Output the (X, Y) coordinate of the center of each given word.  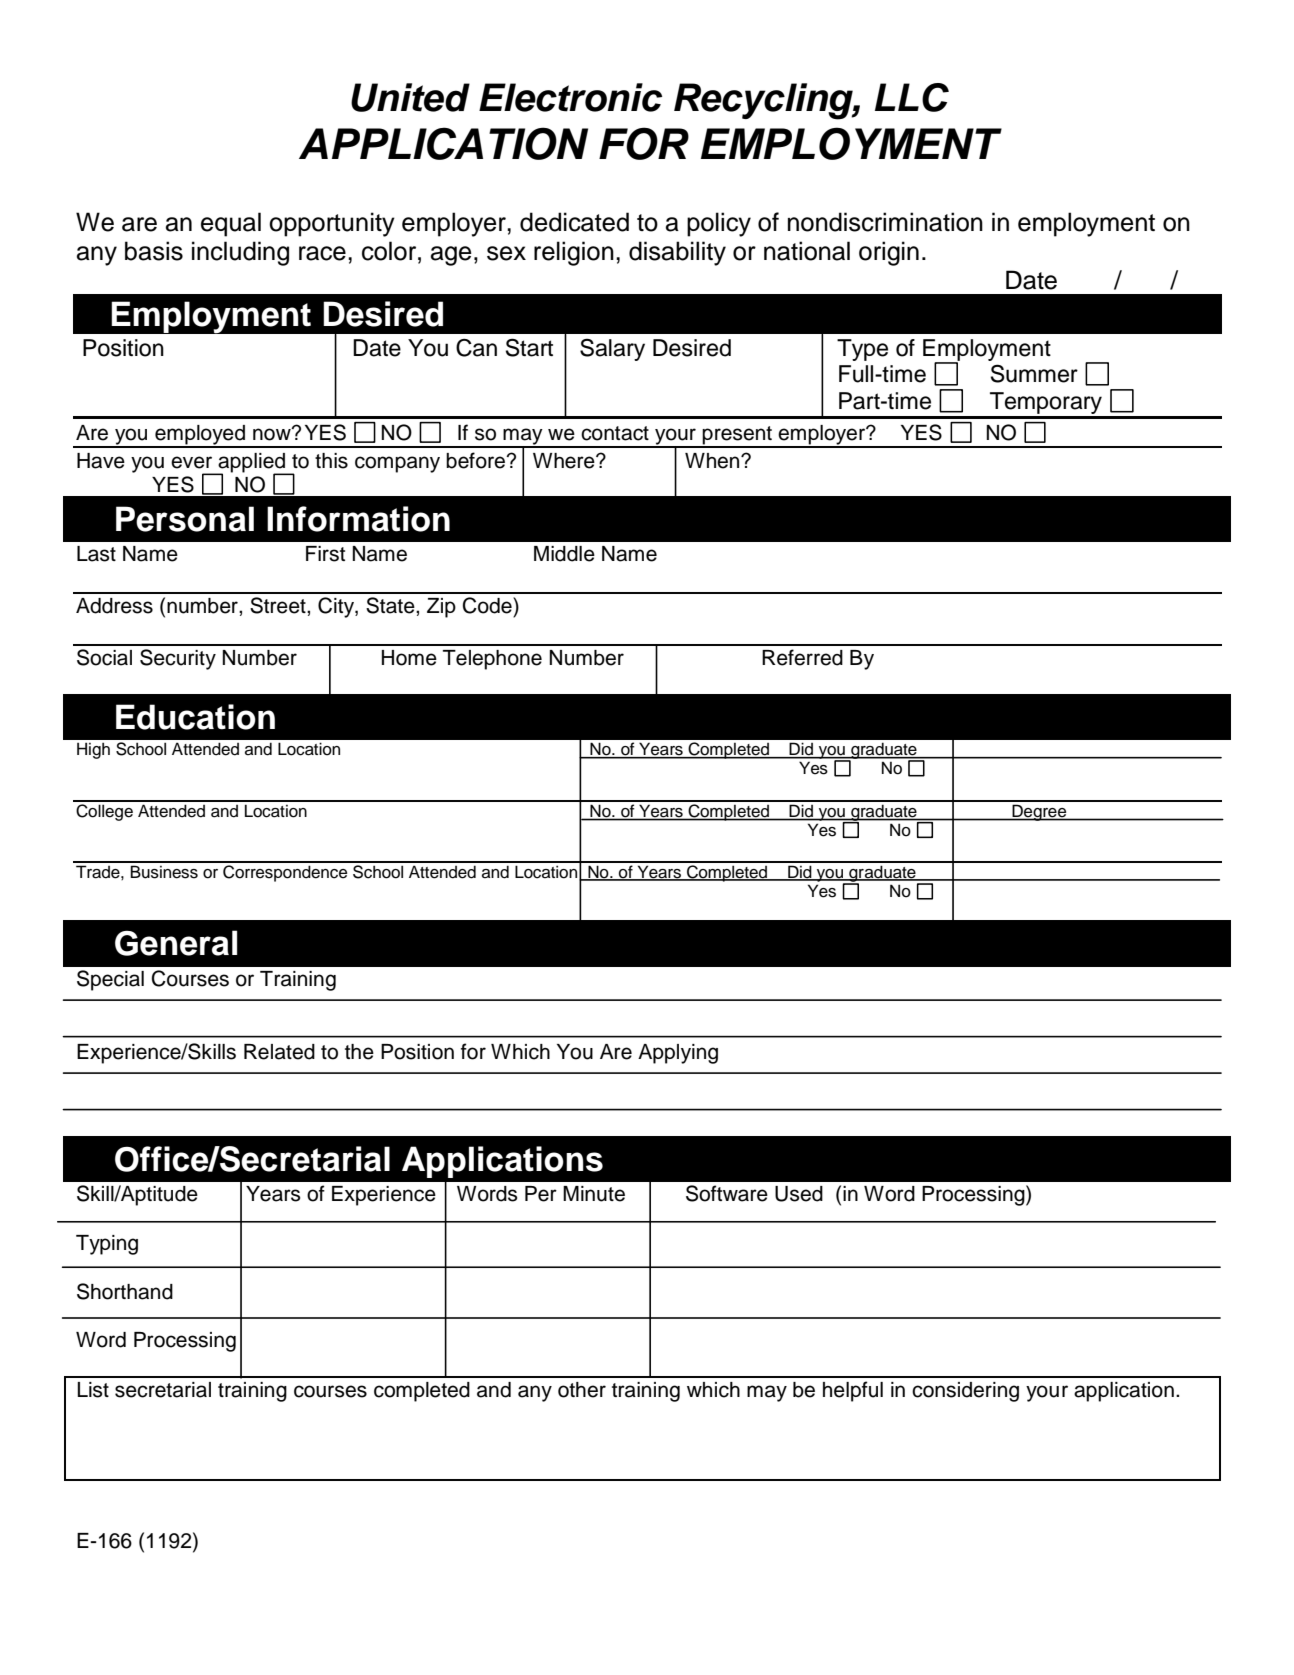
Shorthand (125, 1291)
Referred (802, 657)
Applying (678, 1054)
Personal (185, 519)
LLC (912, 97)
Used (799, 1194)
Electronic (570, 97)
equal (231, 224)
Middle (564, 554)
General (176, 943)
